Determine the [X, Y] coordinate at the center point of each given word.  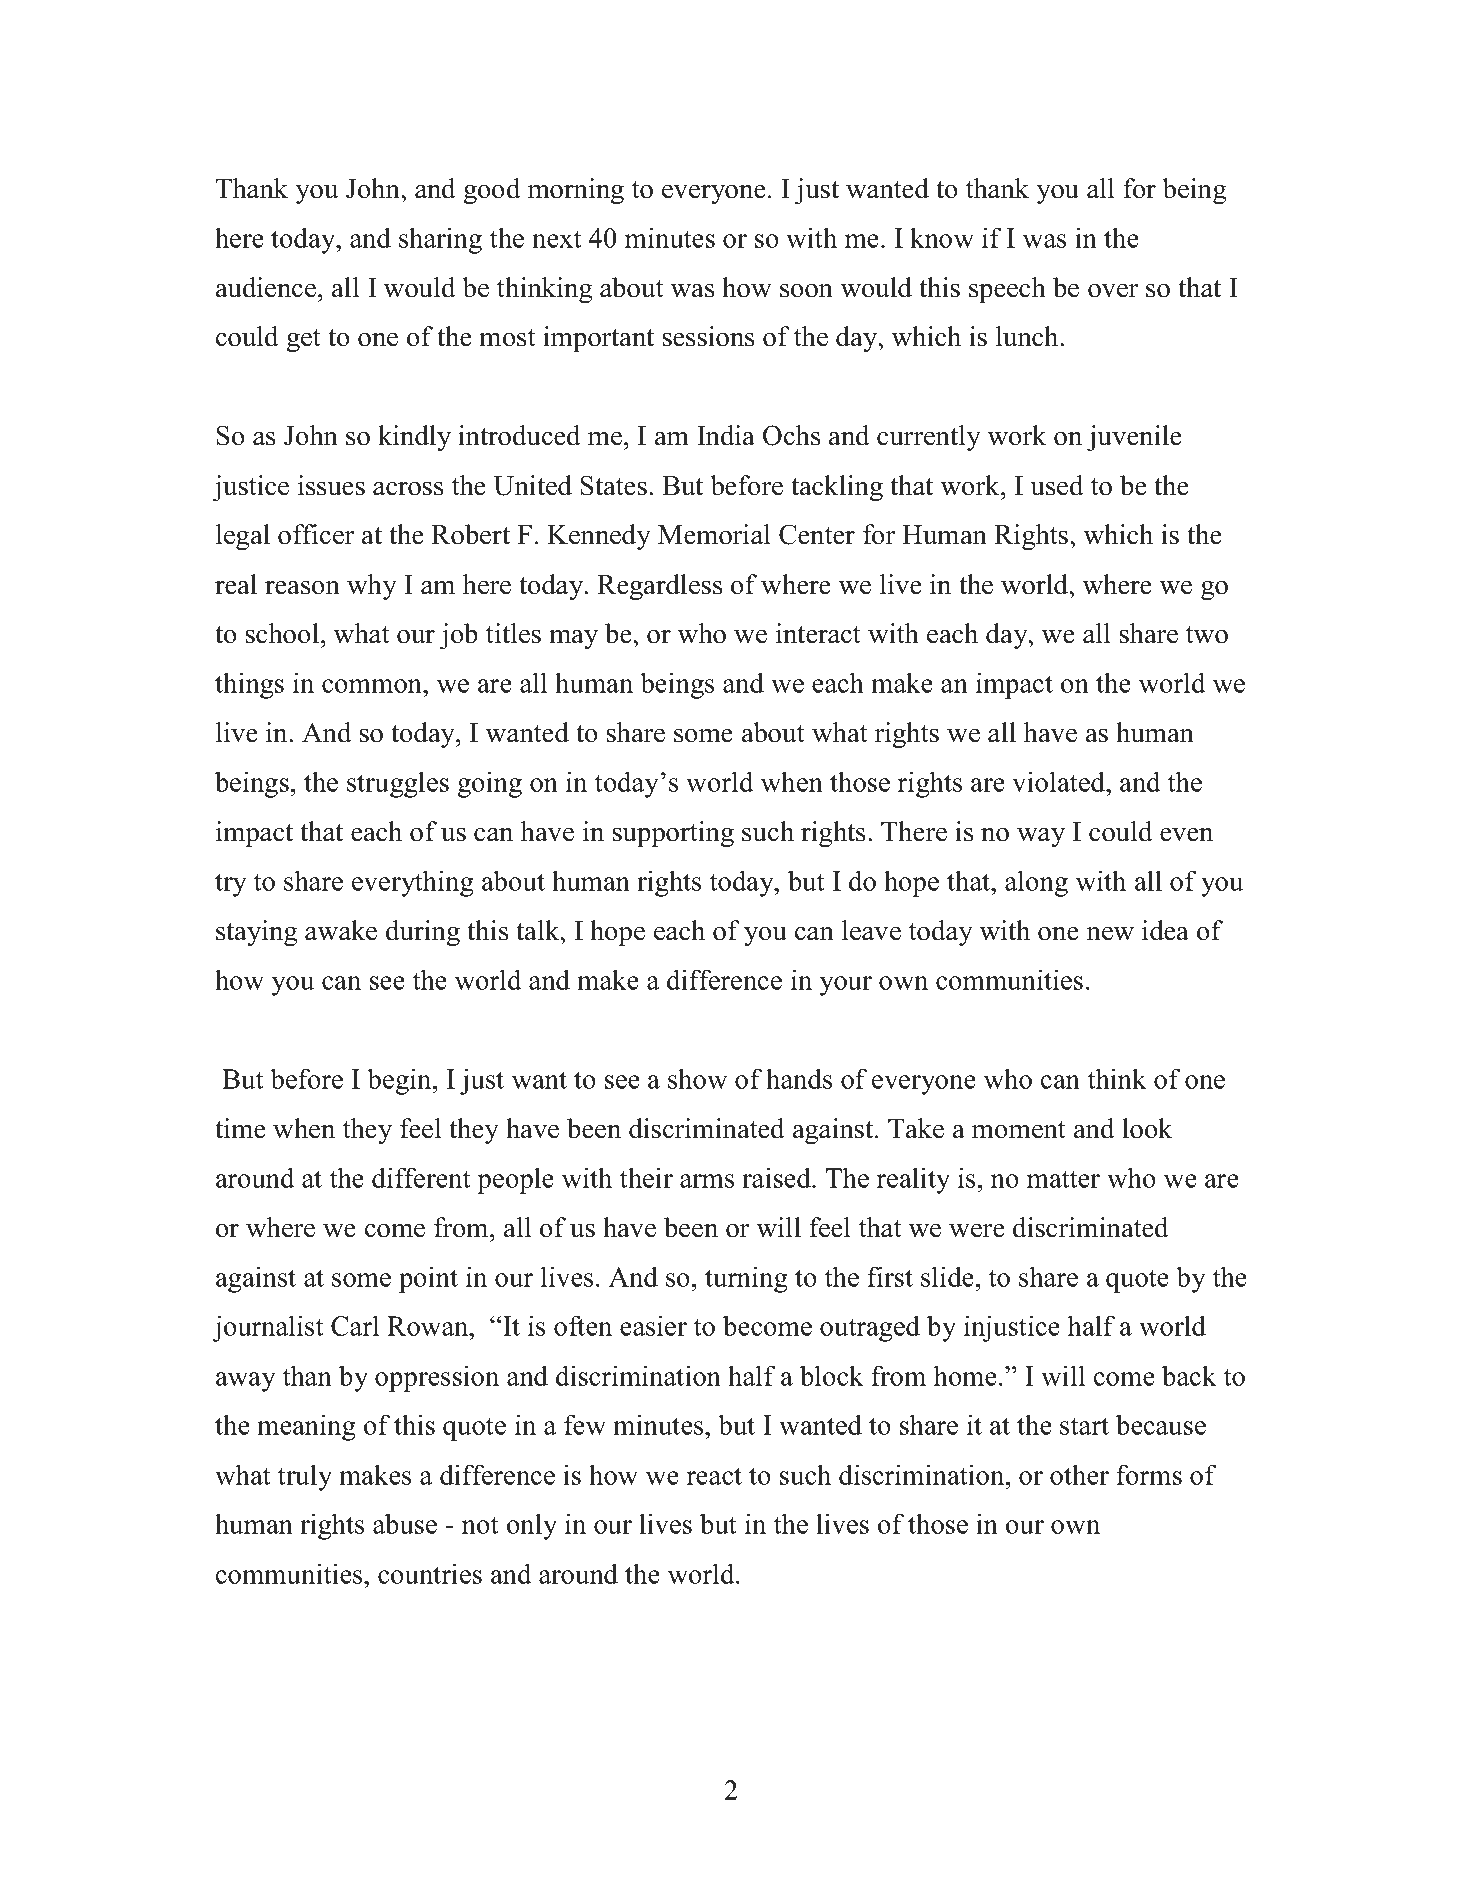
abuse [405, 1523]
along [1036, 883]
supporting [673, 834]
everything [413, 883]
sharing [440, 240]
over [1113, 290]
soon [806, 290]
